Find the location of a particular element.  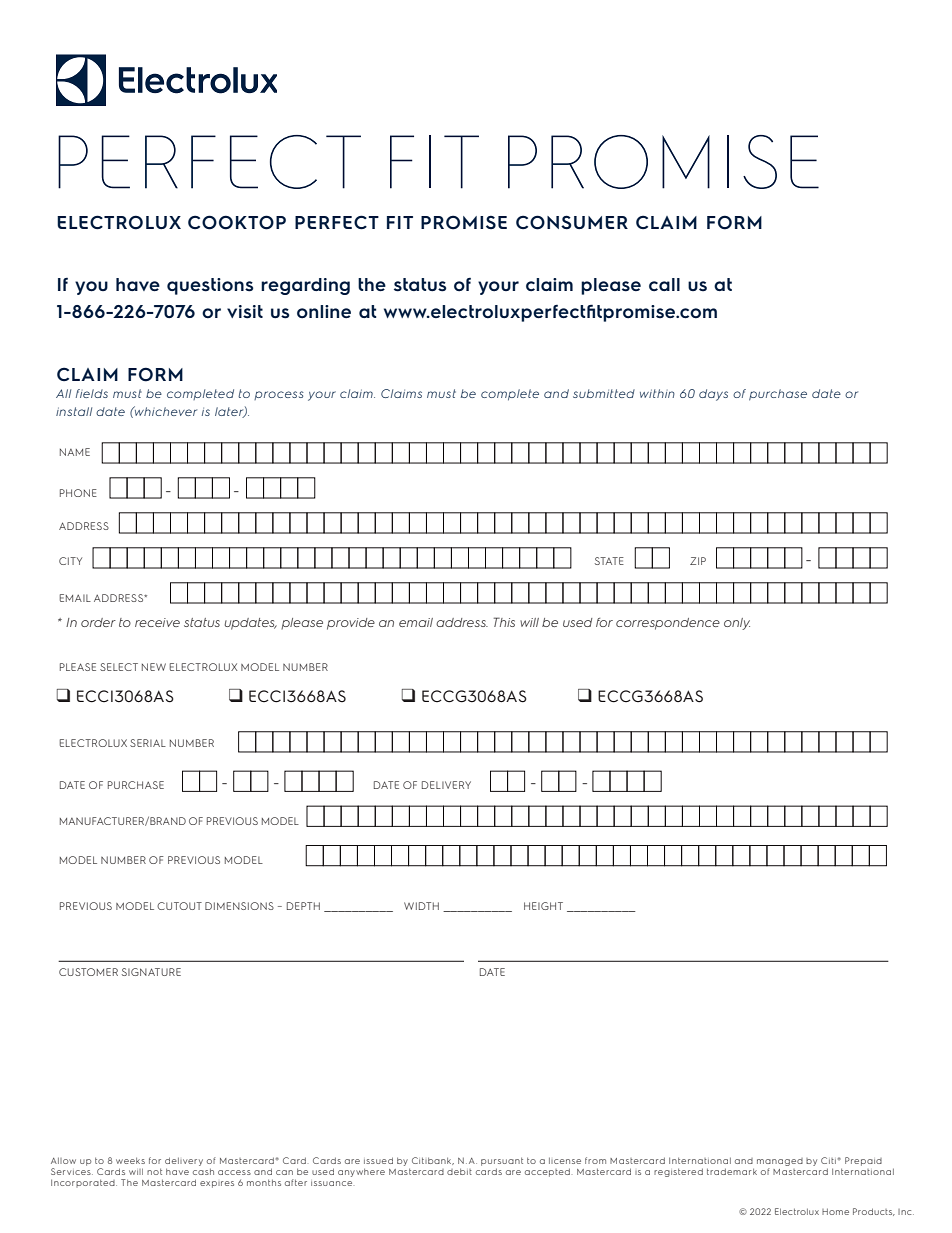

SERIAL is located at coordinates (148, 743).
